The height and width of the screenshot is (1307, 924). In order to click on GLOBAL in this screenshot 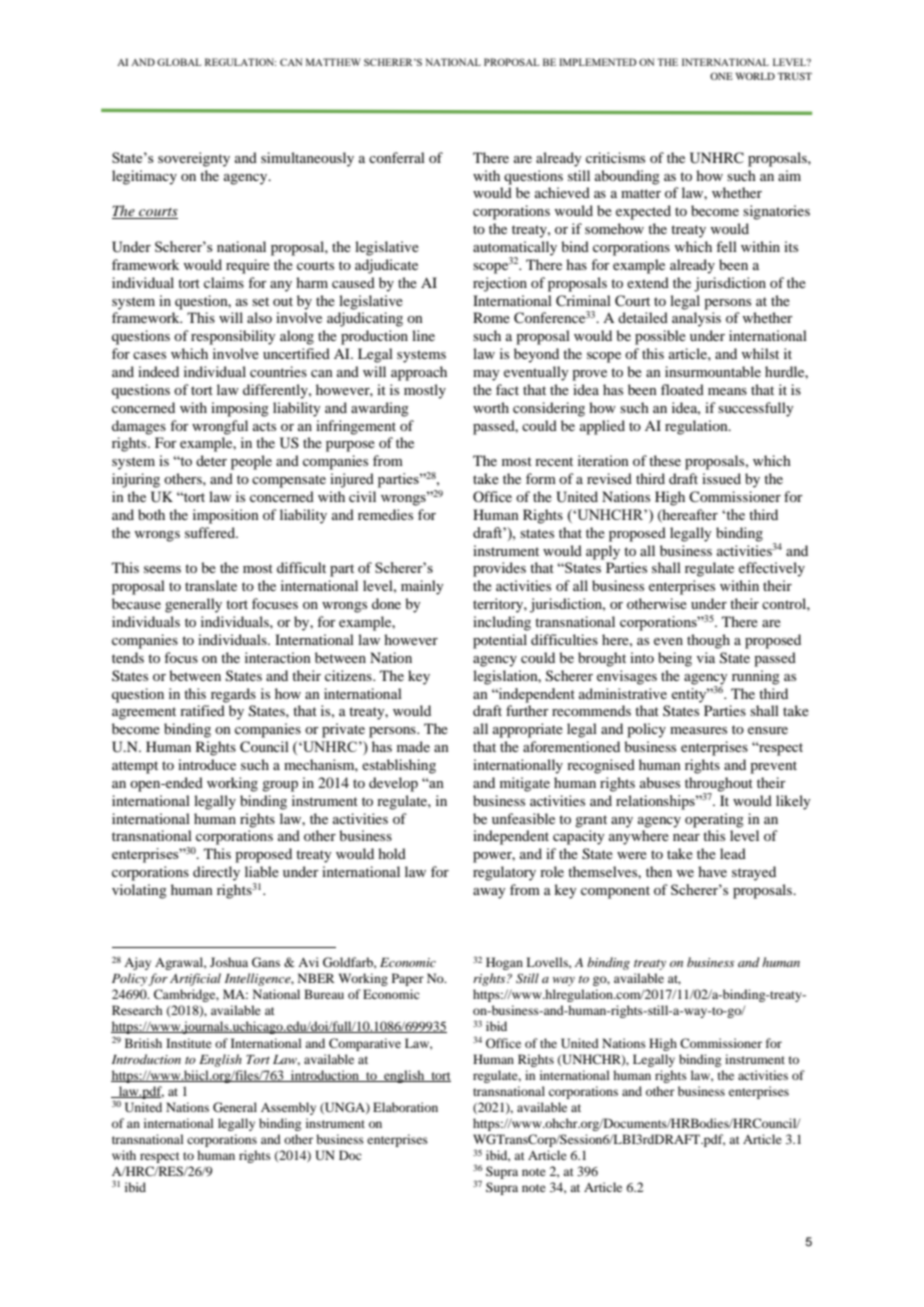, I will do `click(179, 62)`.
